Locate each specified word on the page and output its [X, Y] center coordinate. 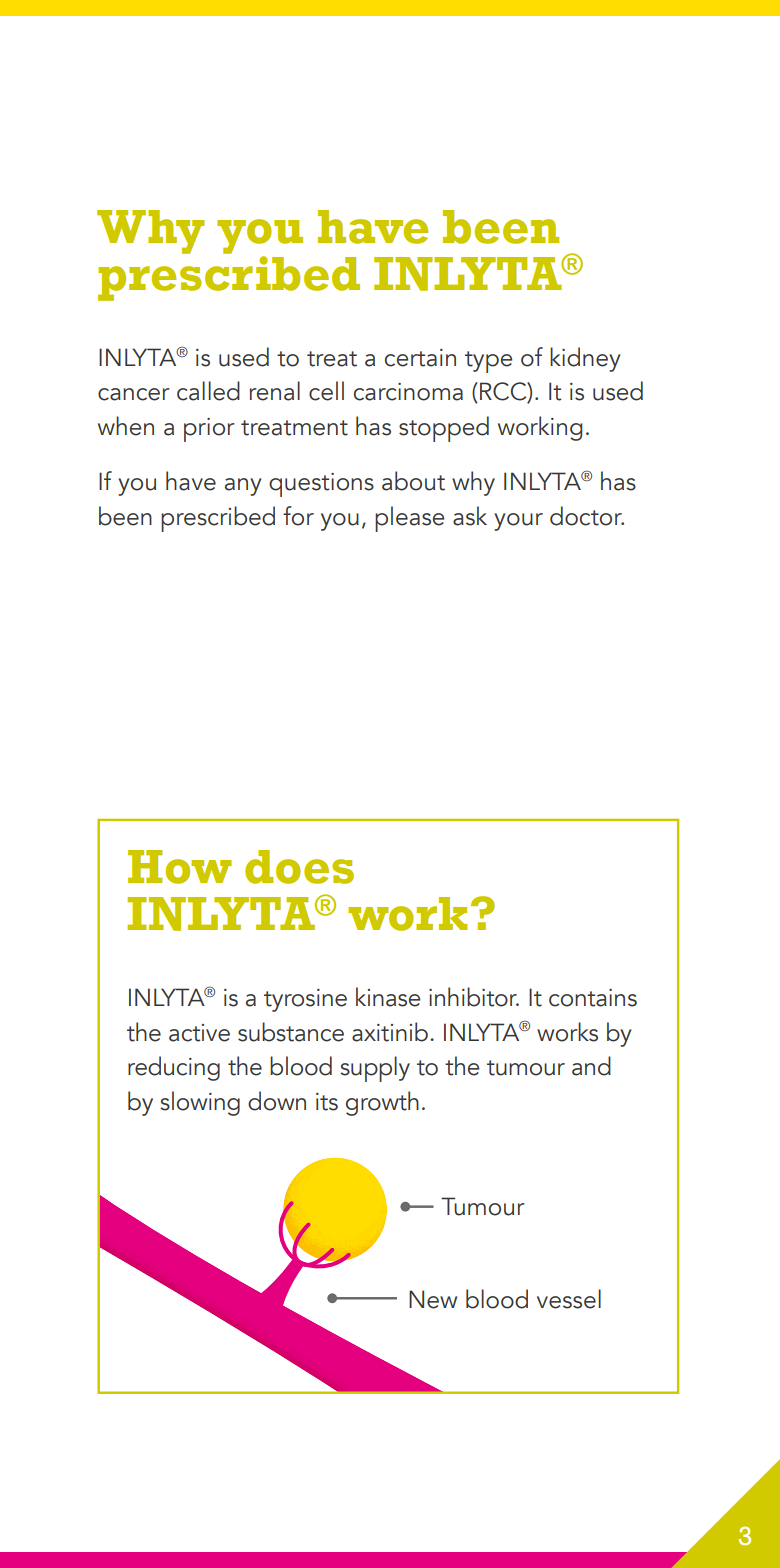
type [488, 362]
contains [593, 998]
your [518, 522]
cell [326, 391]
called [208, 391]
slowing [200, 1103]
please [409, 519]
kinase [388, 997]
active [199, 1033]
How [180, 867]
